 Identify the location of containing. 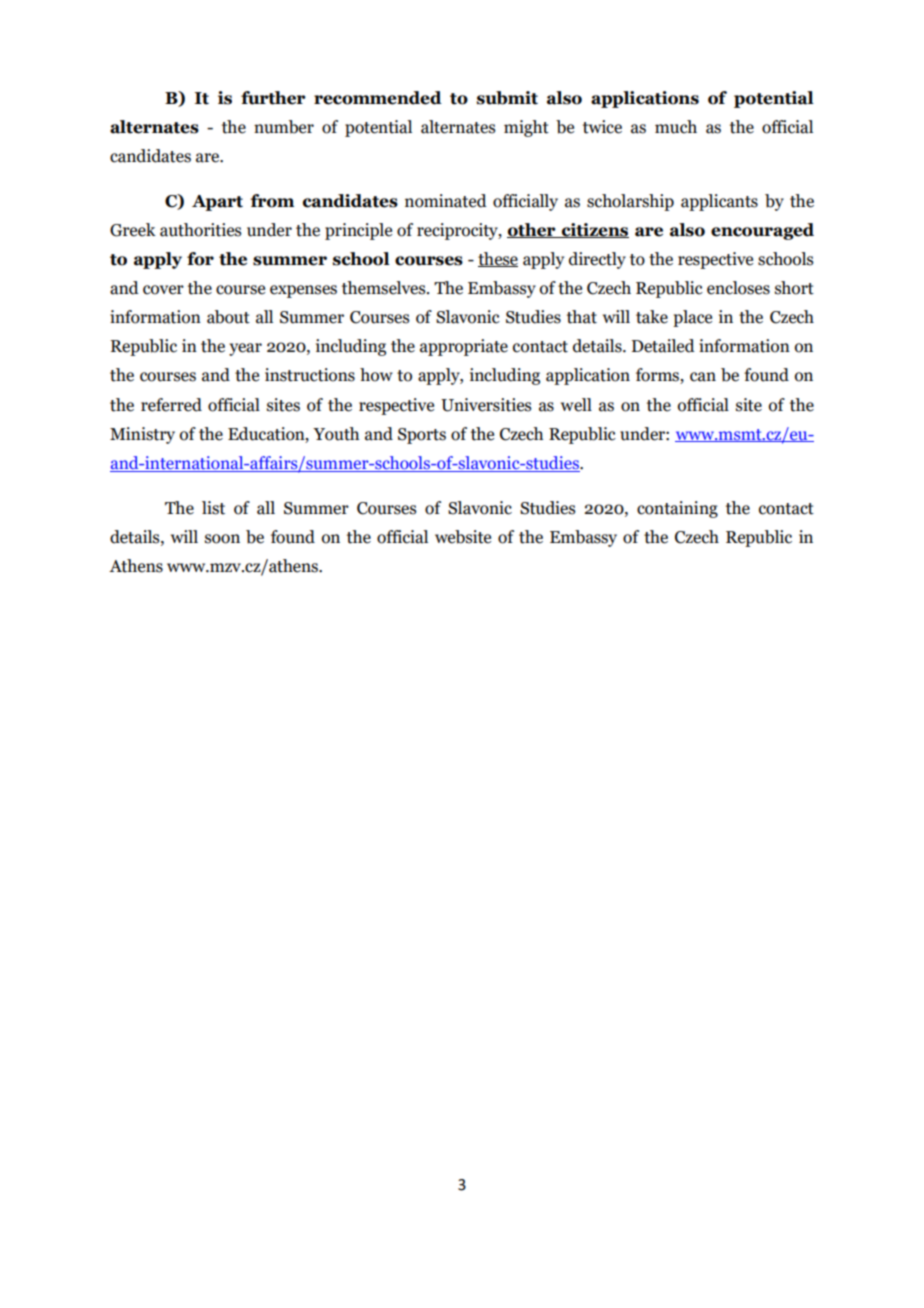
(677, 509).
